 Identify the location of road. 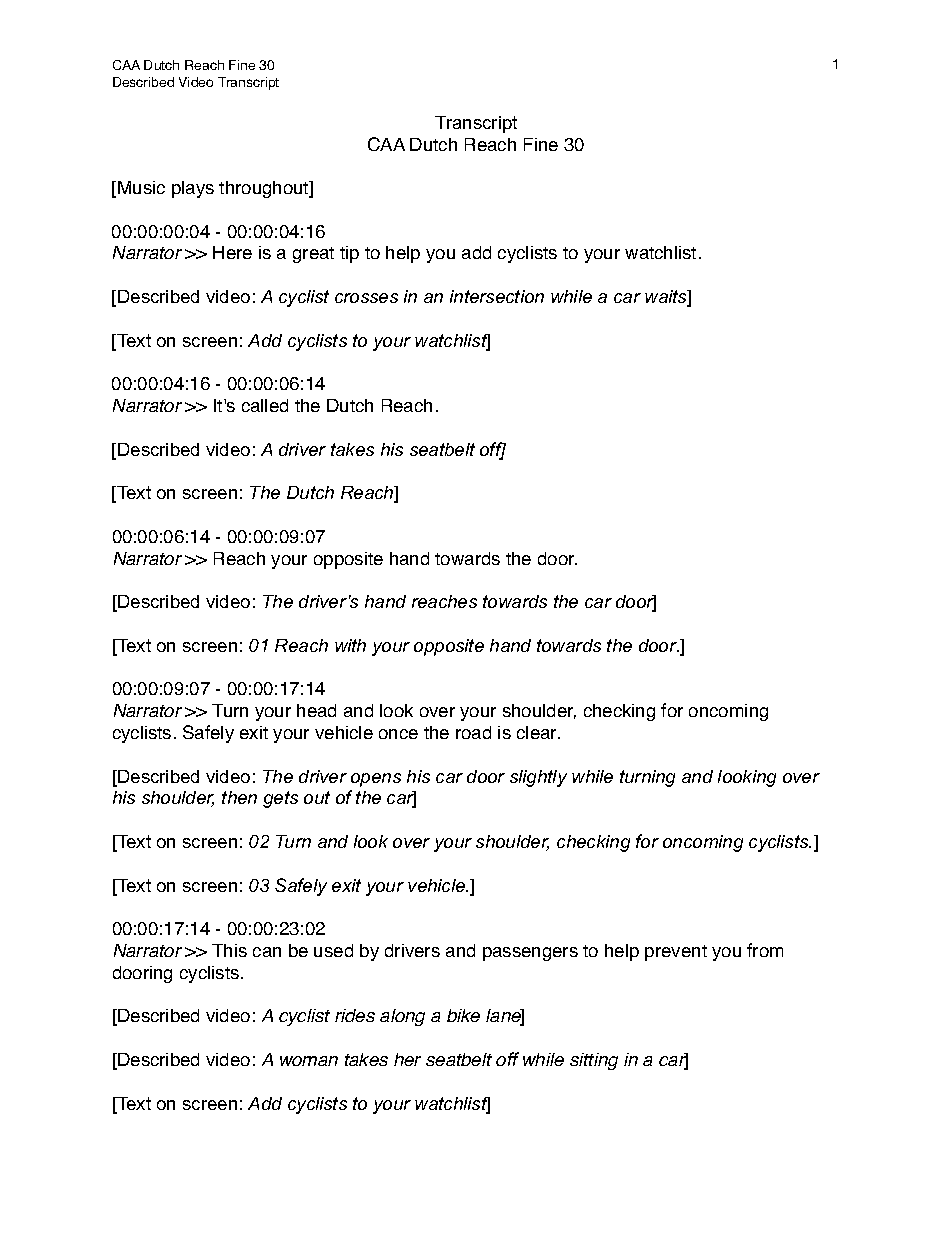
(473, 732).
